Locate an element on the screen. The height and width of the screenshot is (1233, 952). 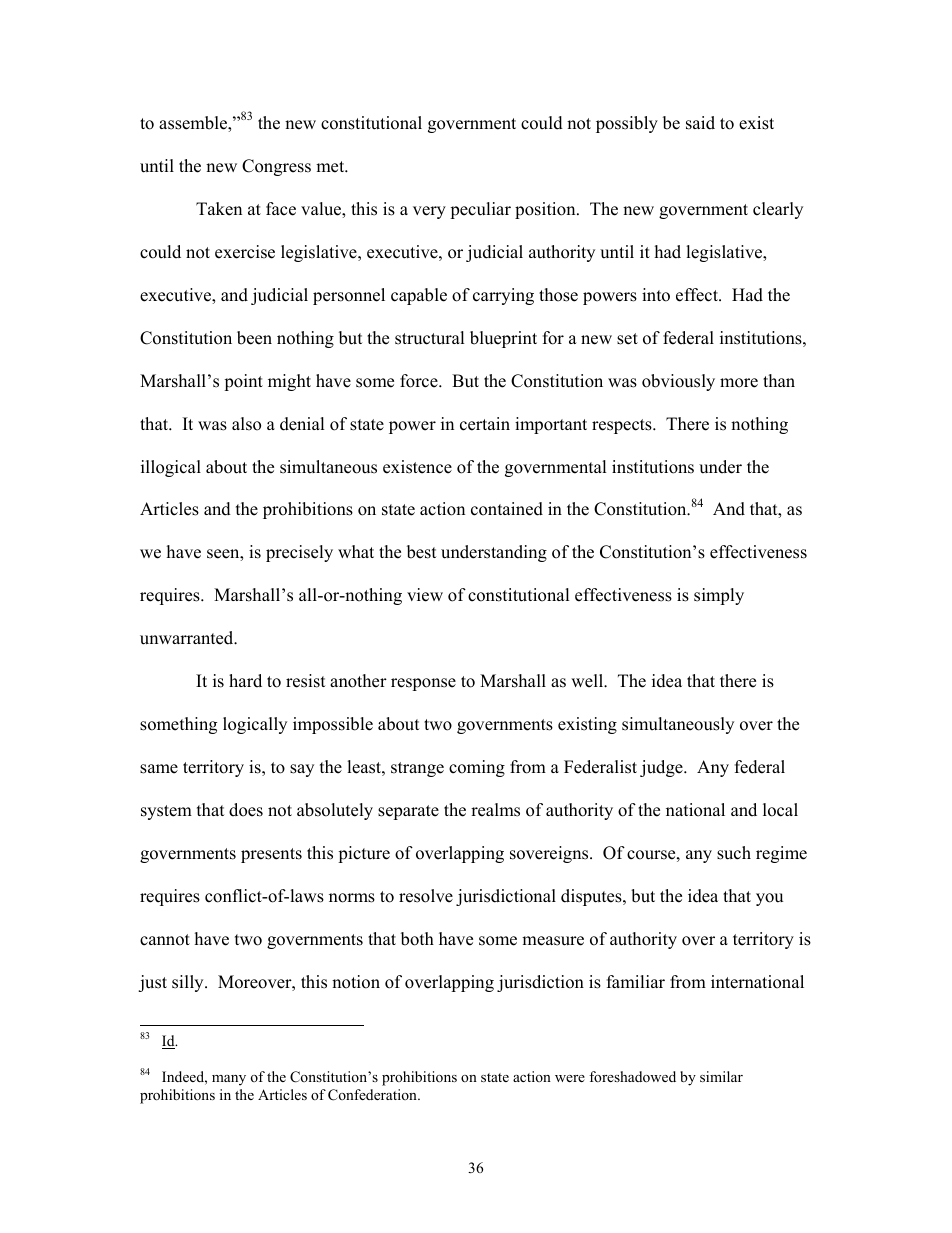
hard is located at coordinates (245, 681).
